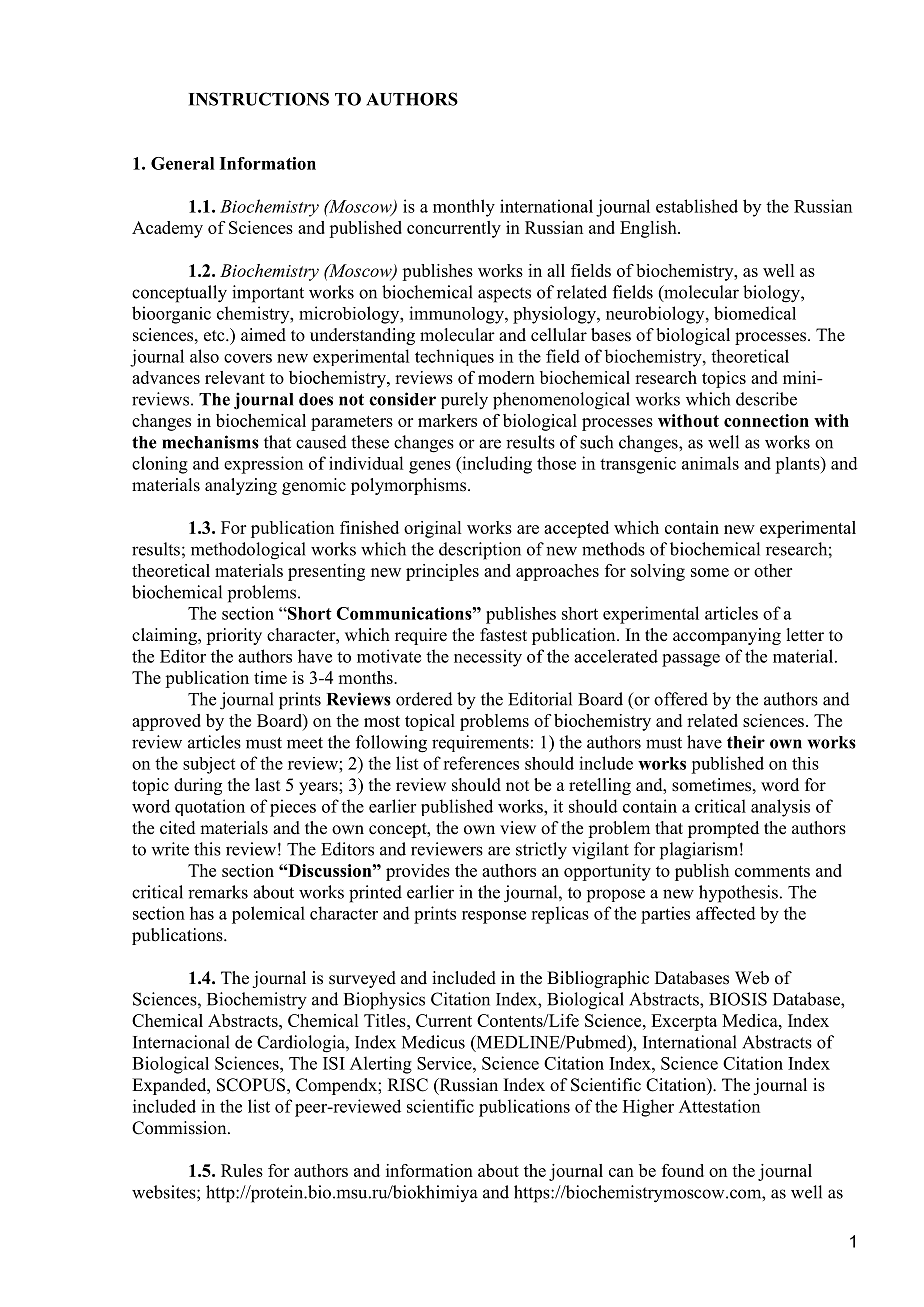 The image size is (924, 1307). Describe the element at coordinates (481, 763) in the image. I see `references` at that location.
